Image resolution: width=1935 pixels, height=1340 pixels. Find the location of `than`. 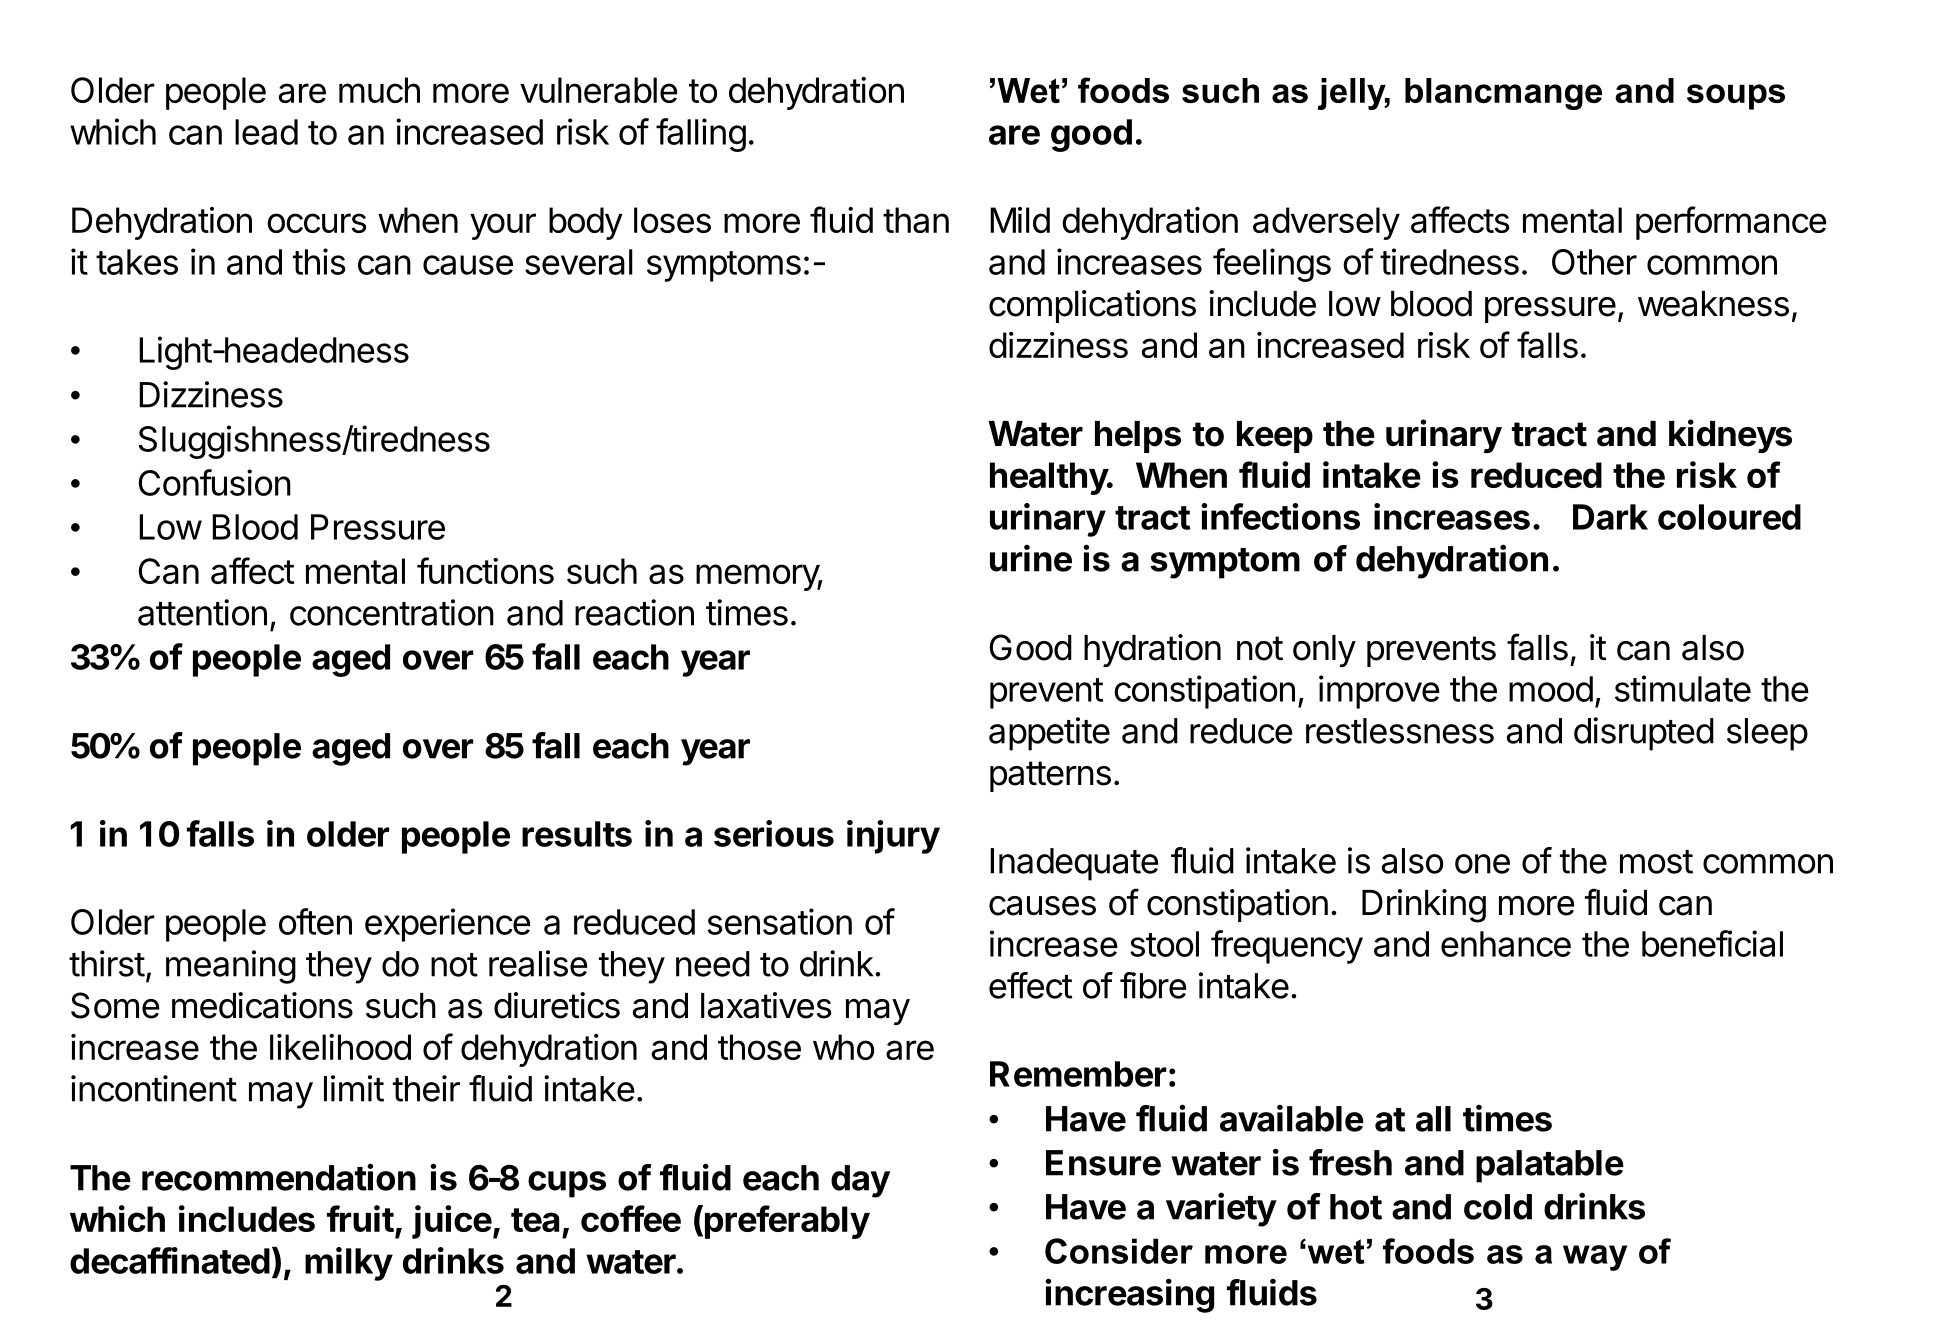

than is located at coordinates (916, 220).
